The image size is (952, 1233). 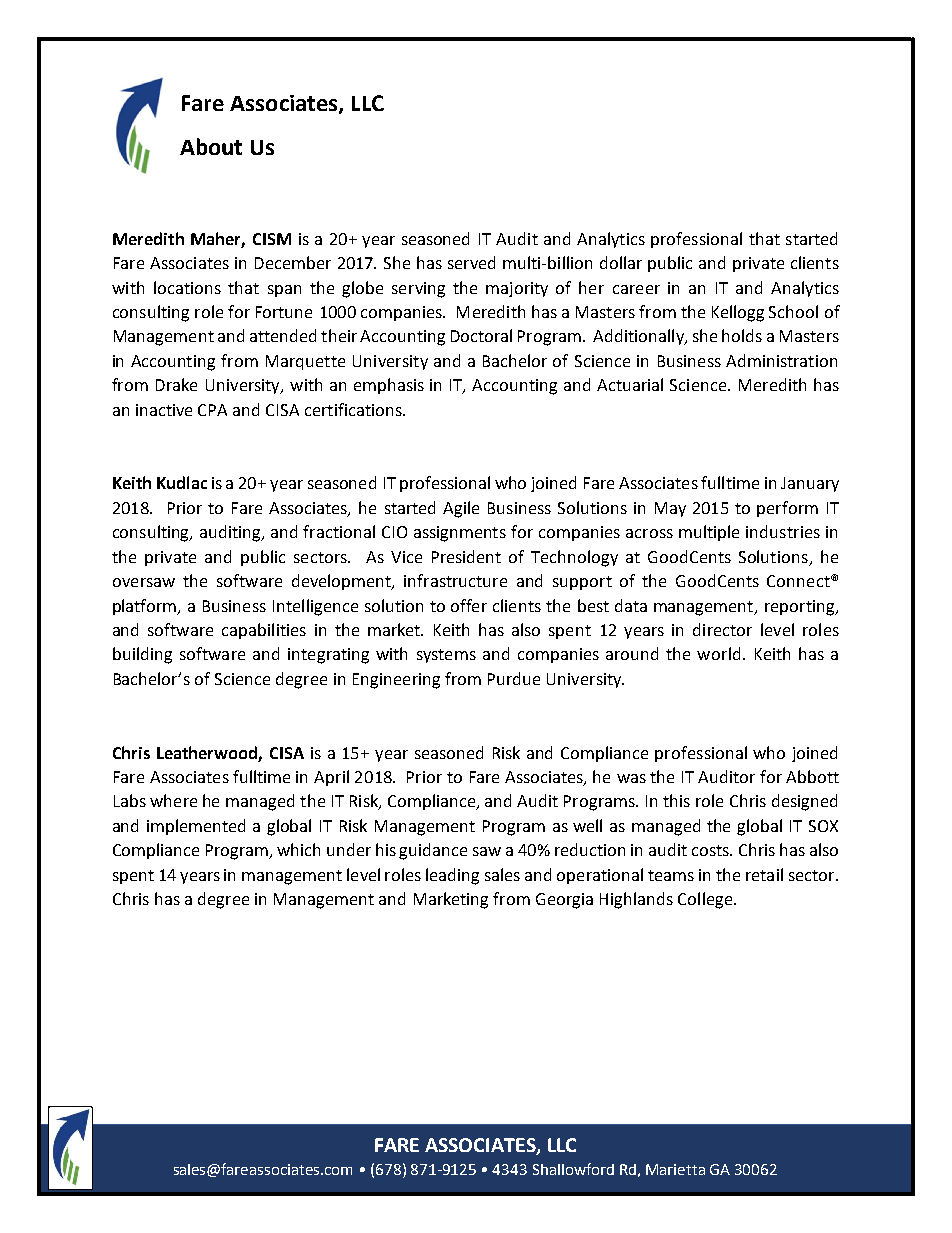 I want to click on dollar, so click(x=621, y=262).
